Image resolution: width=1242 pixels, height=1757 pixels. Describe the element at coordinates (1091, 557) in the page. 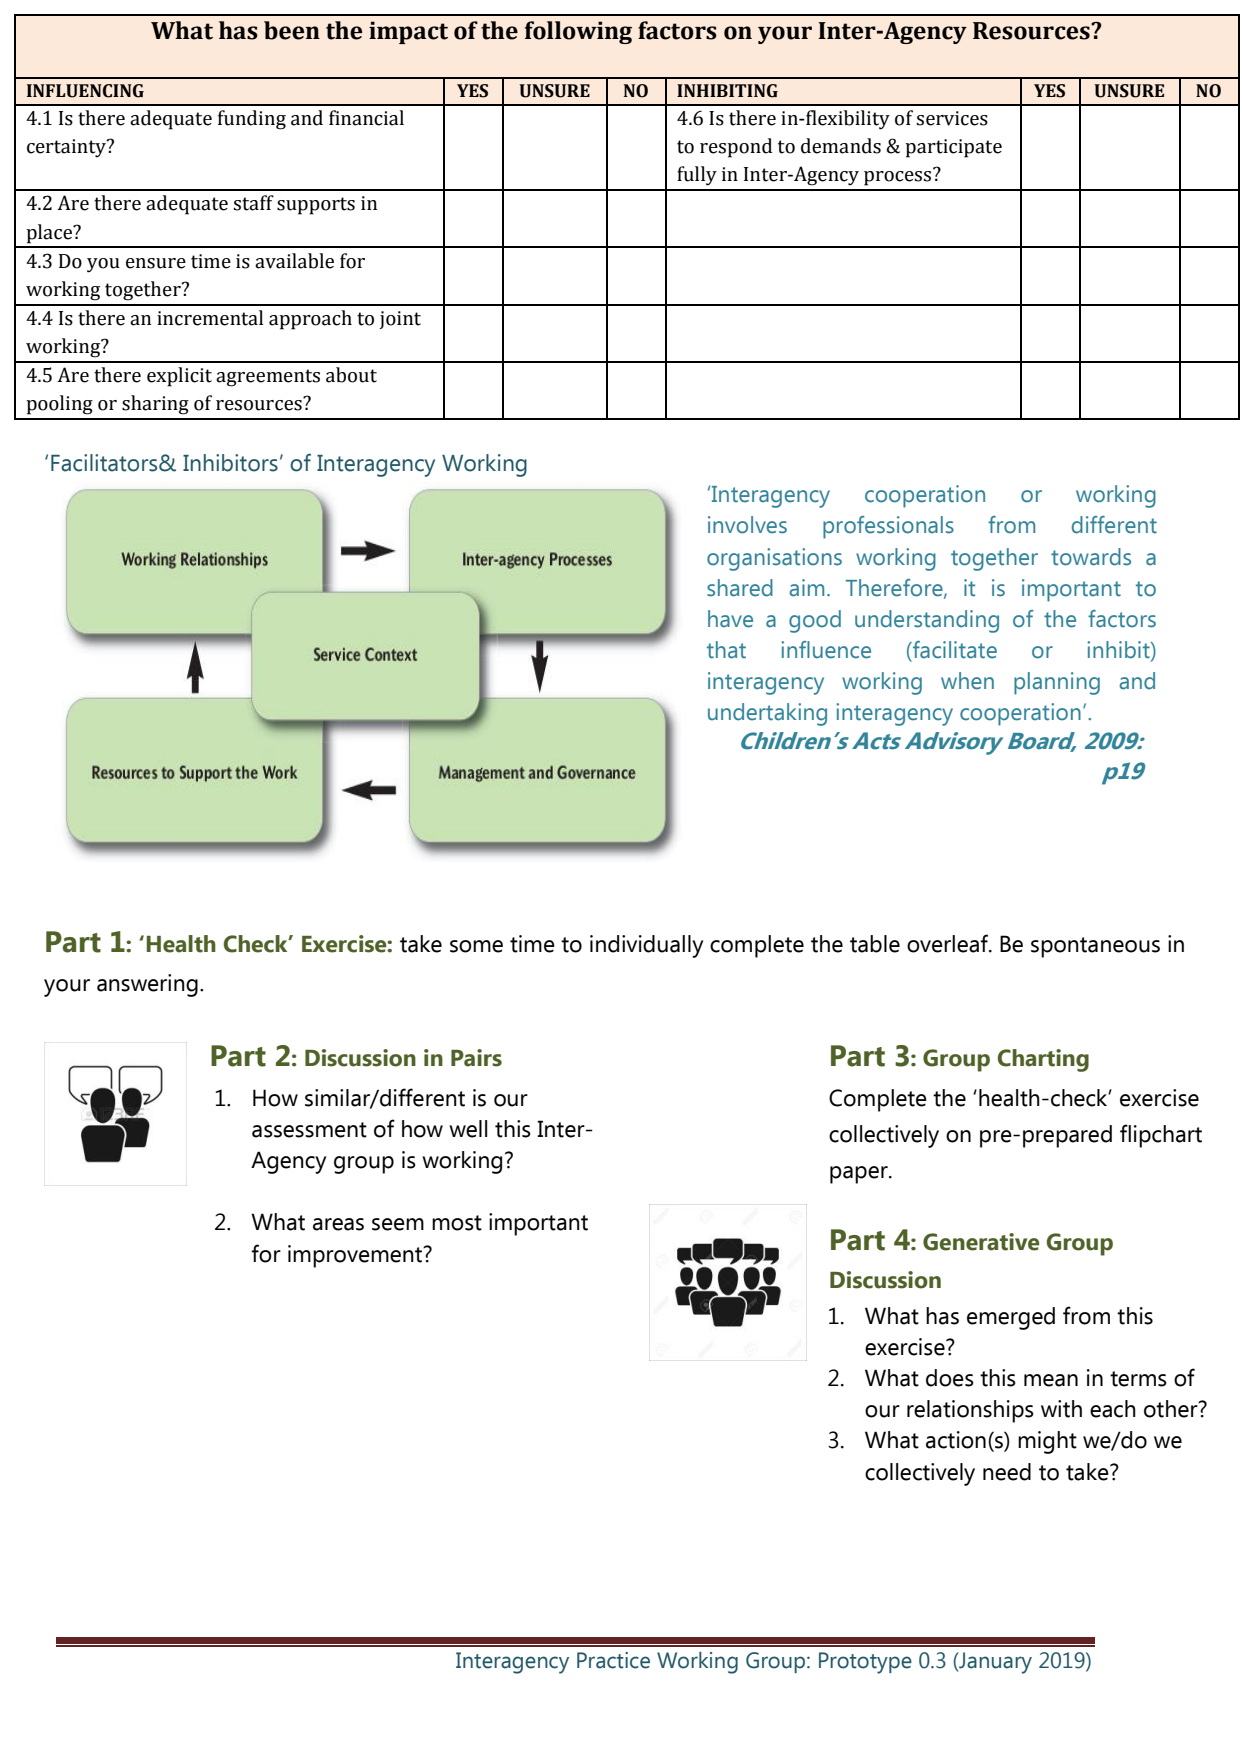

I see `towards` at that location.
